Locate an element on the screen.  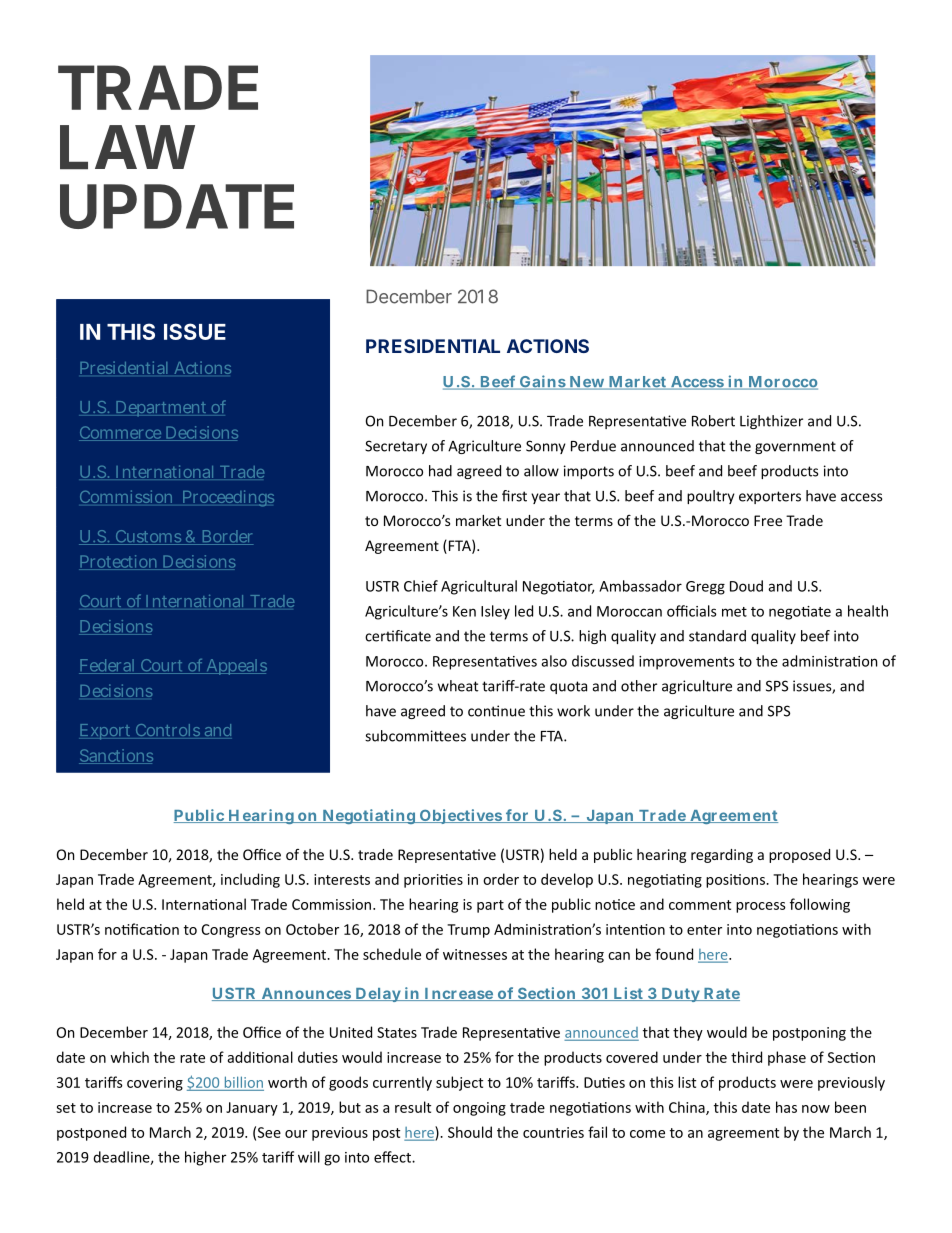
witnesses is located at coordinates (475, 954).
